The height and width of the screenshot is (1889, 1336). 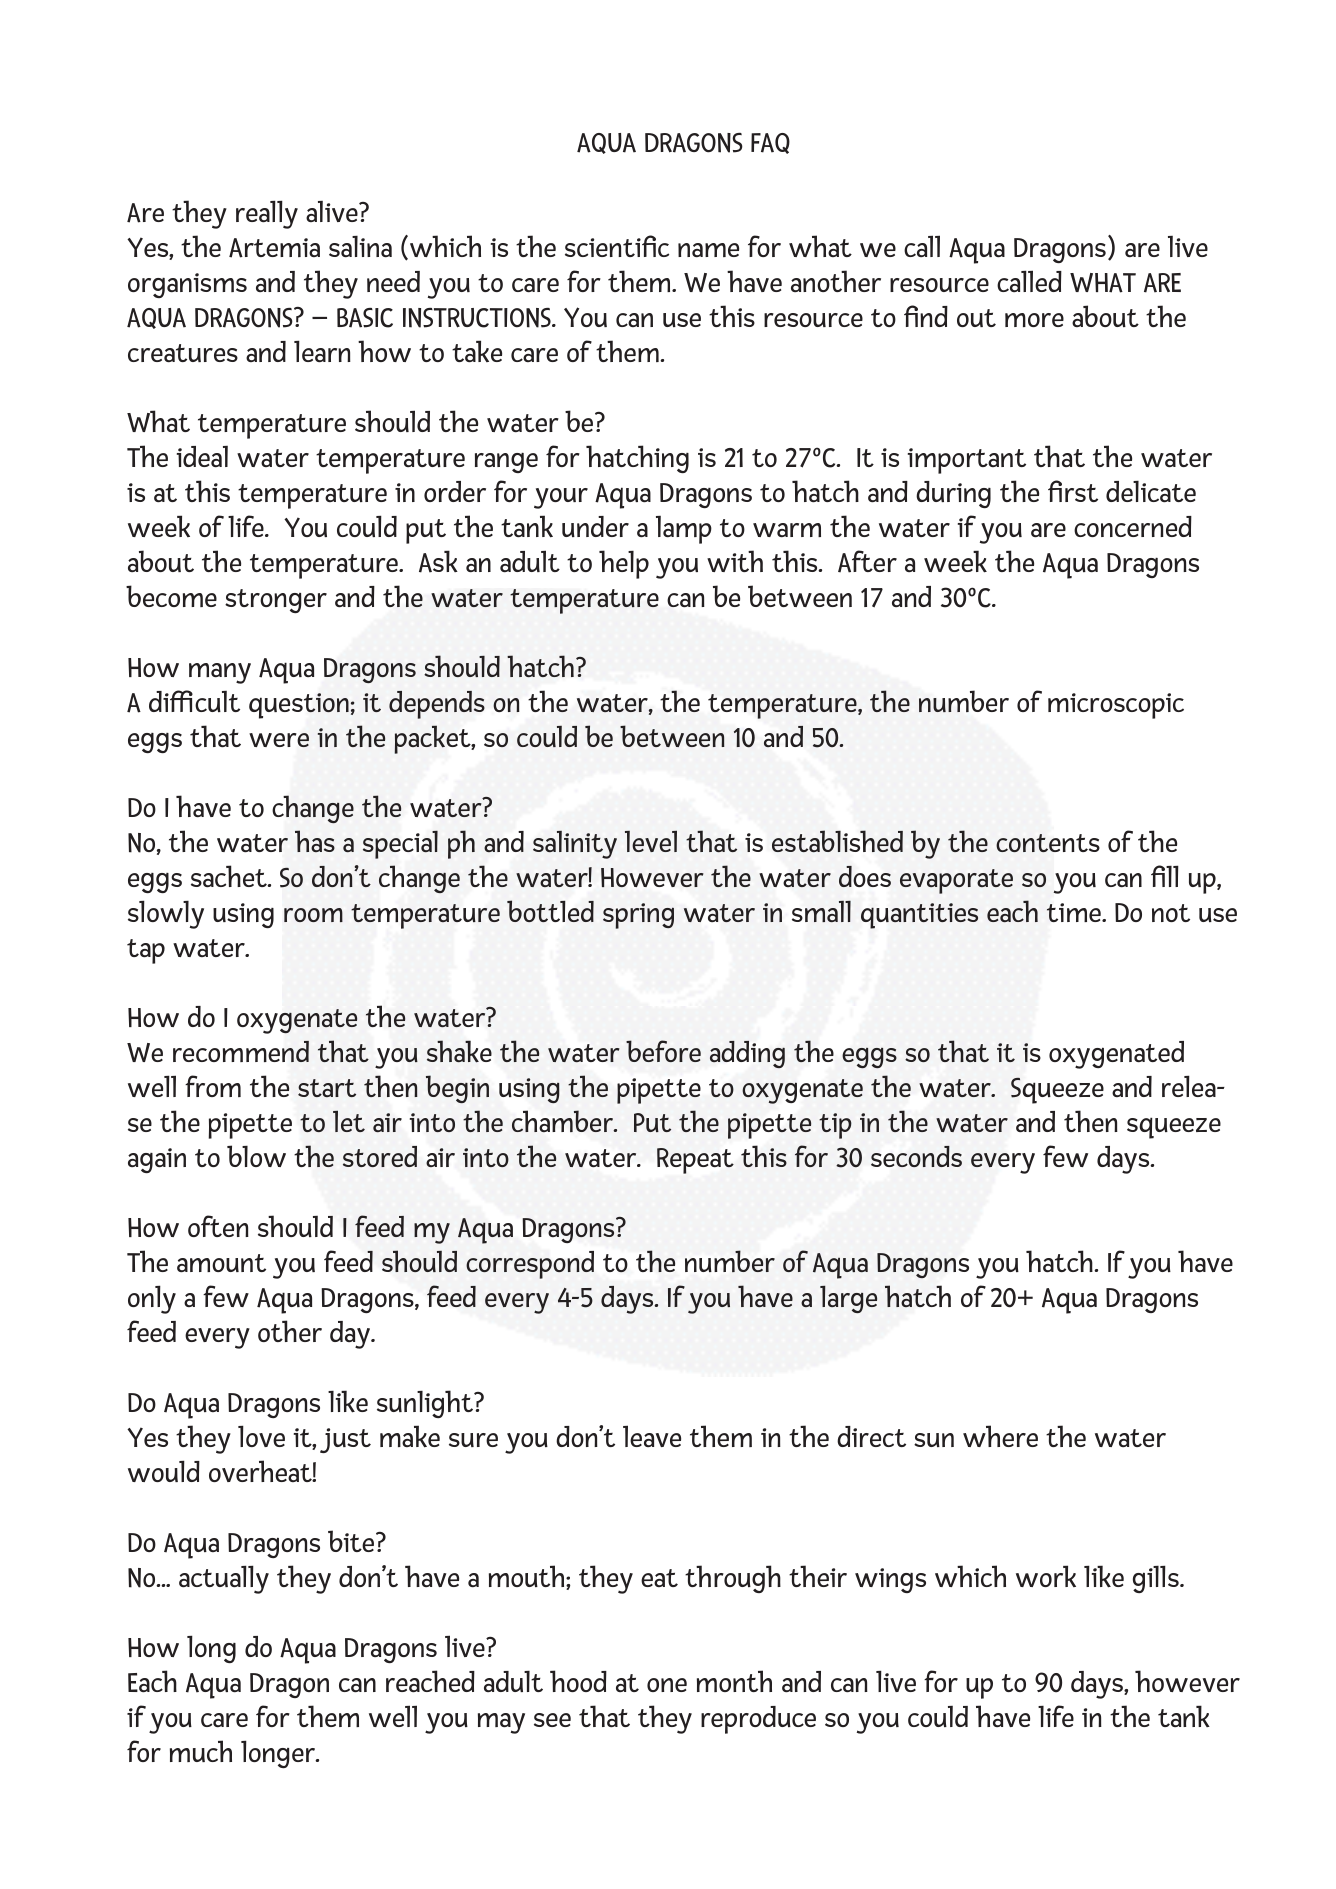 I want to click on blow, so click(x=256, y=1156).
